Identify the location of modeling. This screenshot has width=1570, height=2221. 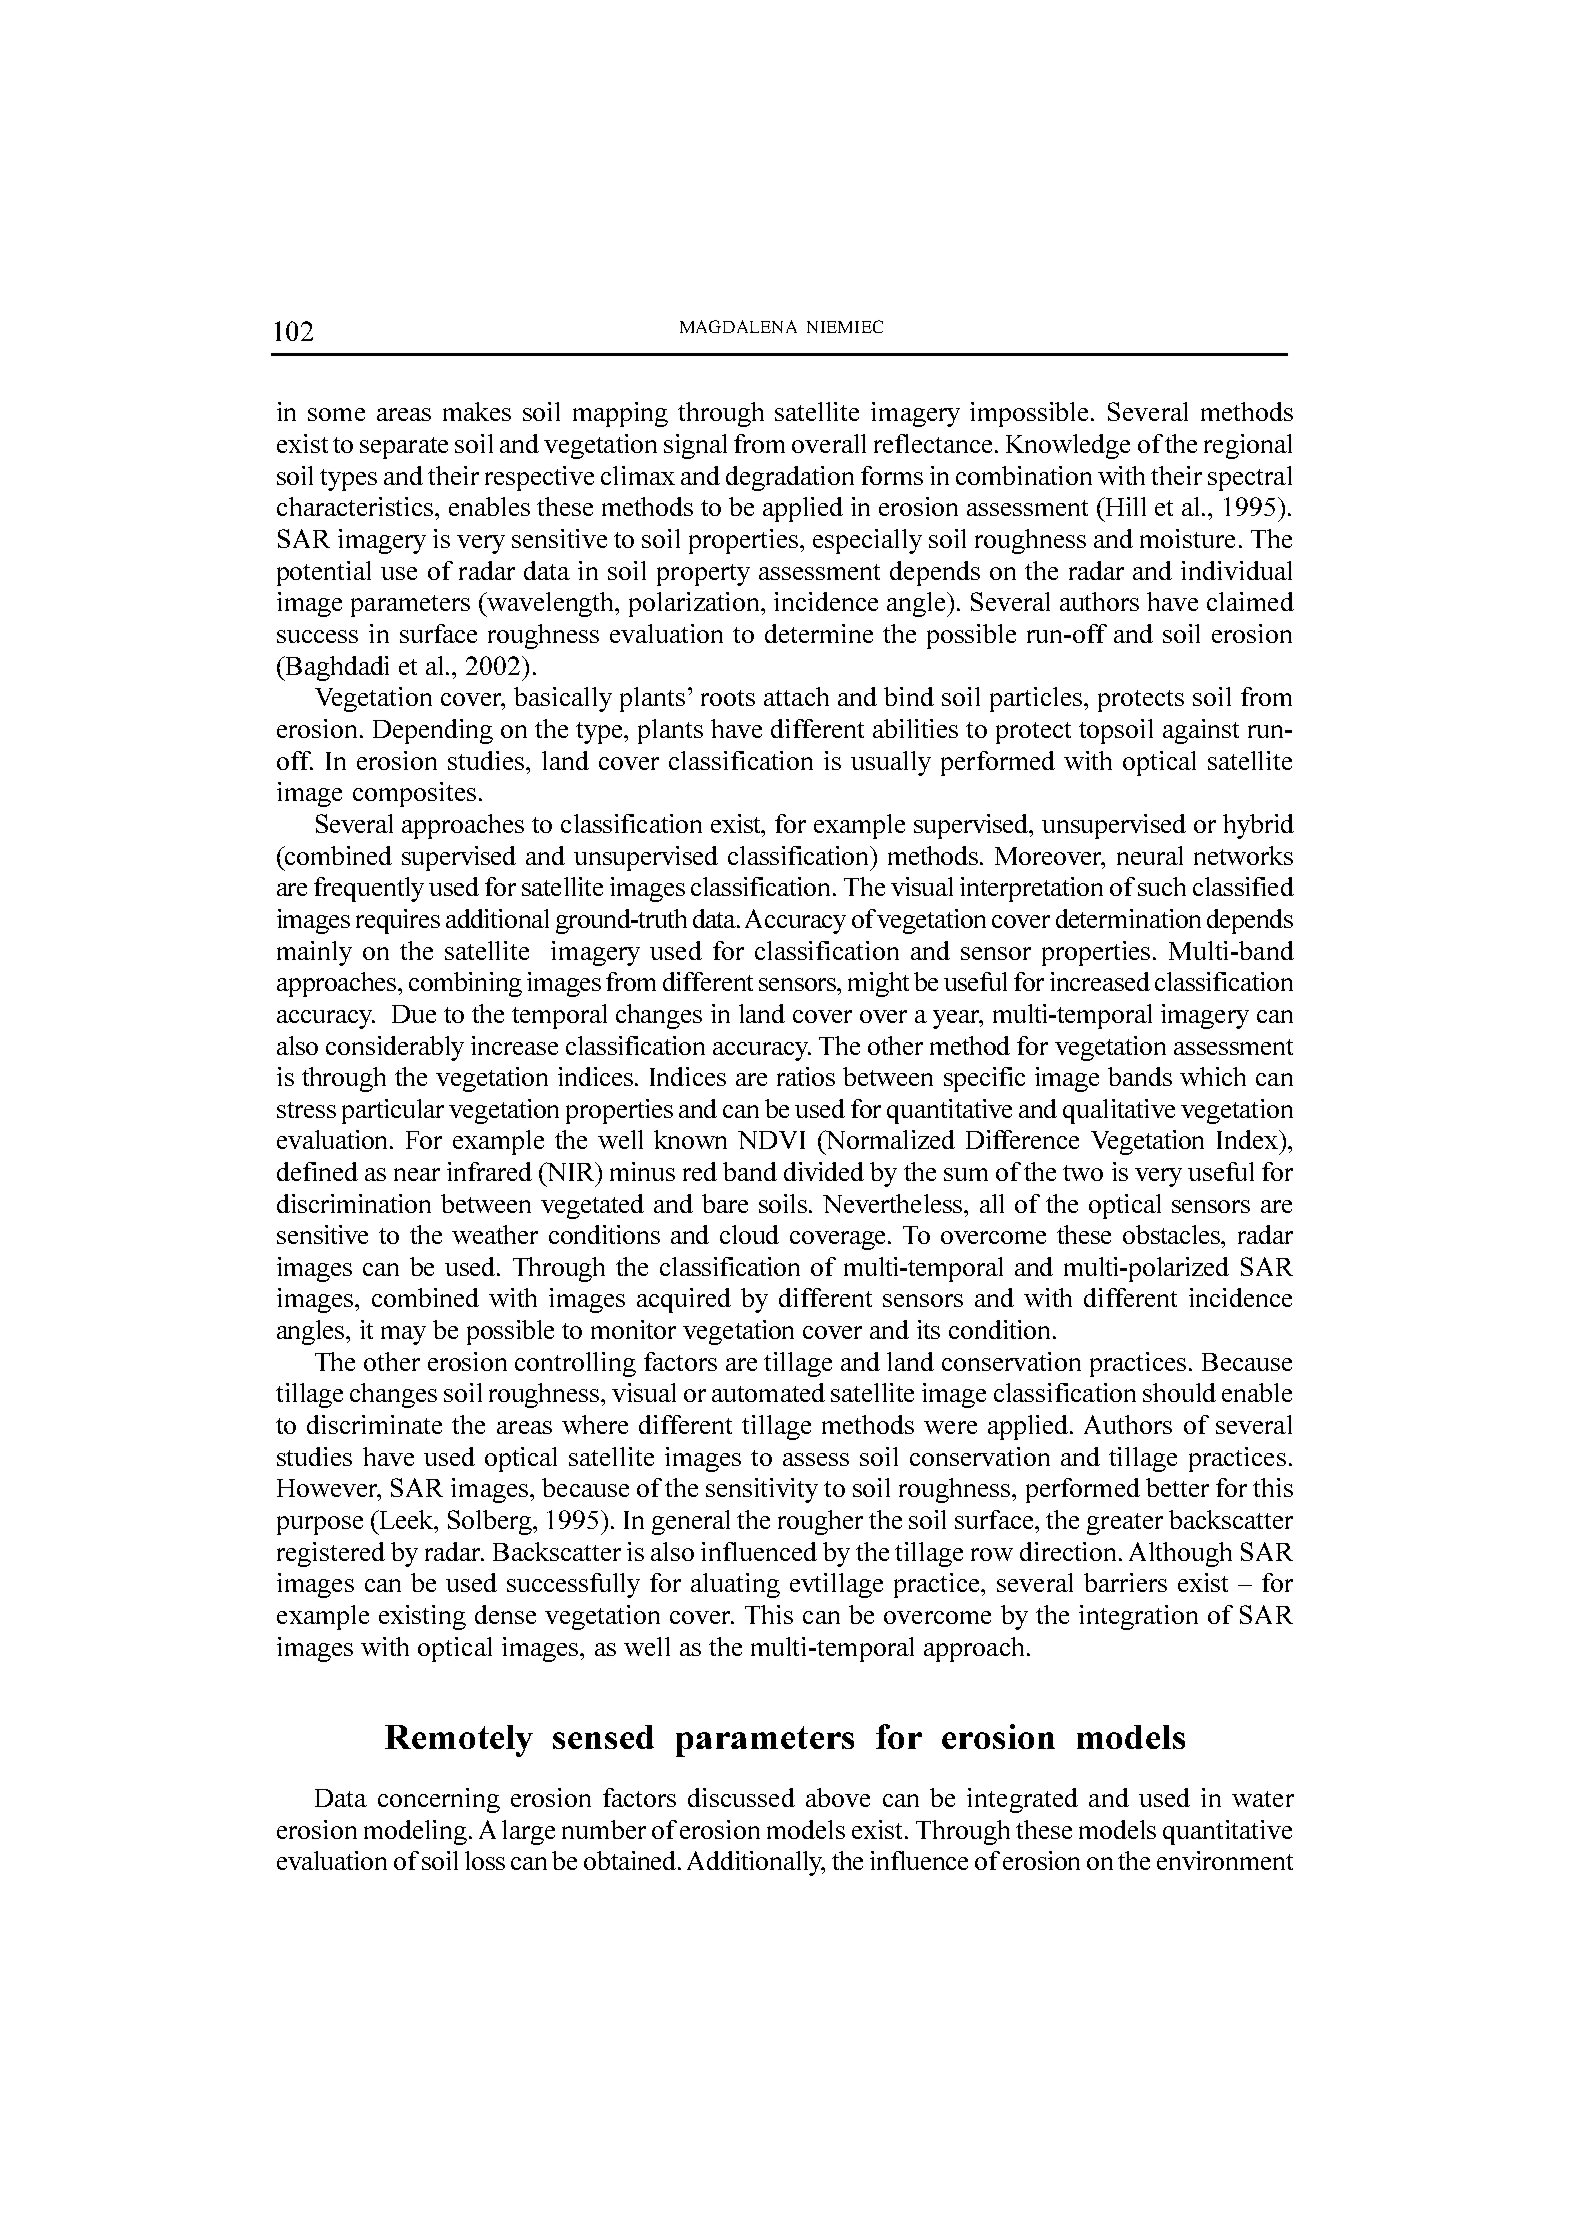
(417, 1832).
